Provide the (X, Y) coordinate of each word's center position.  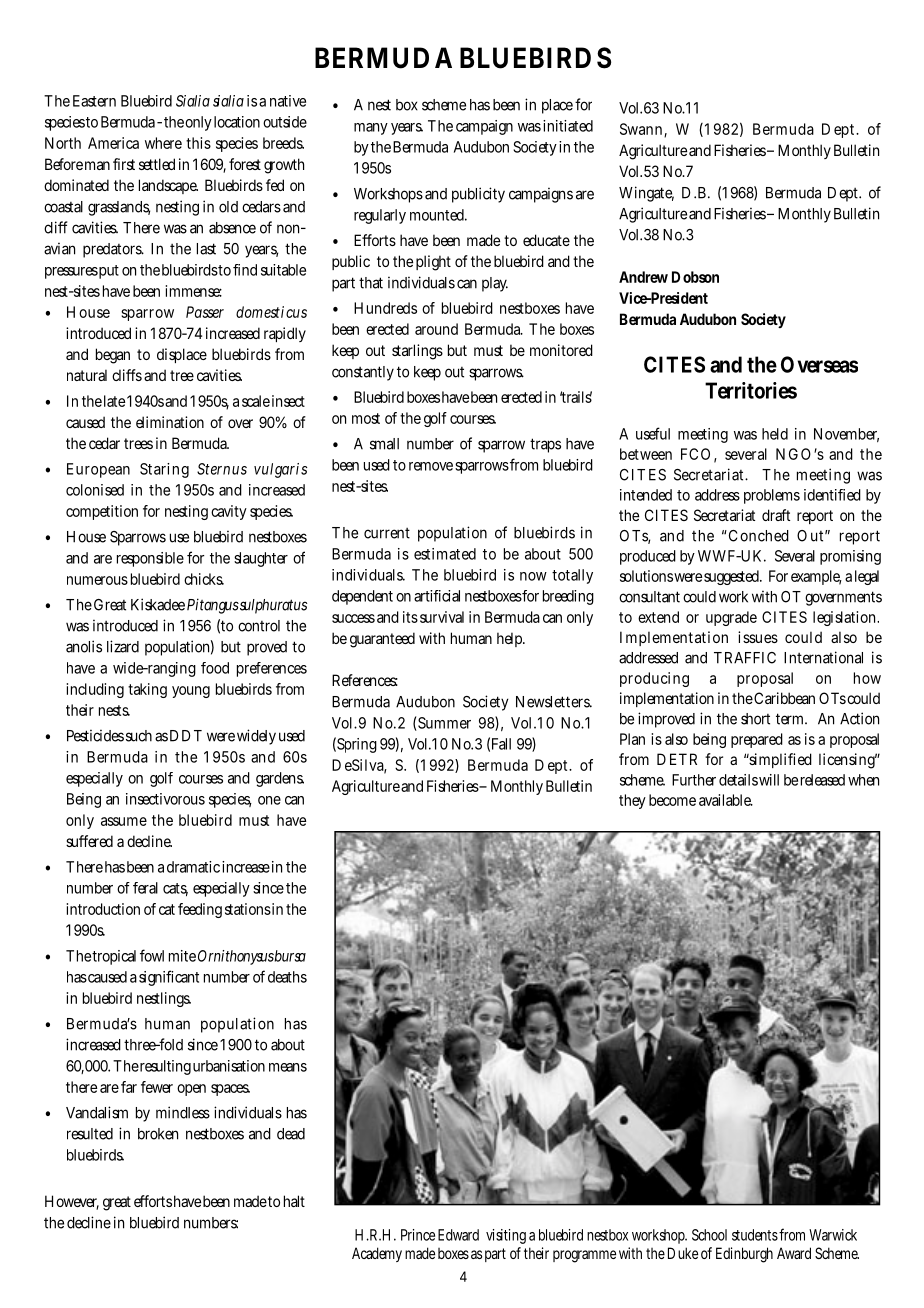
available (726, 800)
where (163, 143)
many (371, 129)
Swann (643, 130)
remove (431, 466)
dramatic (193, 867)
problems (772, 496)
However (72, 1202)
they (632, 801)
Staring (164, 470)
